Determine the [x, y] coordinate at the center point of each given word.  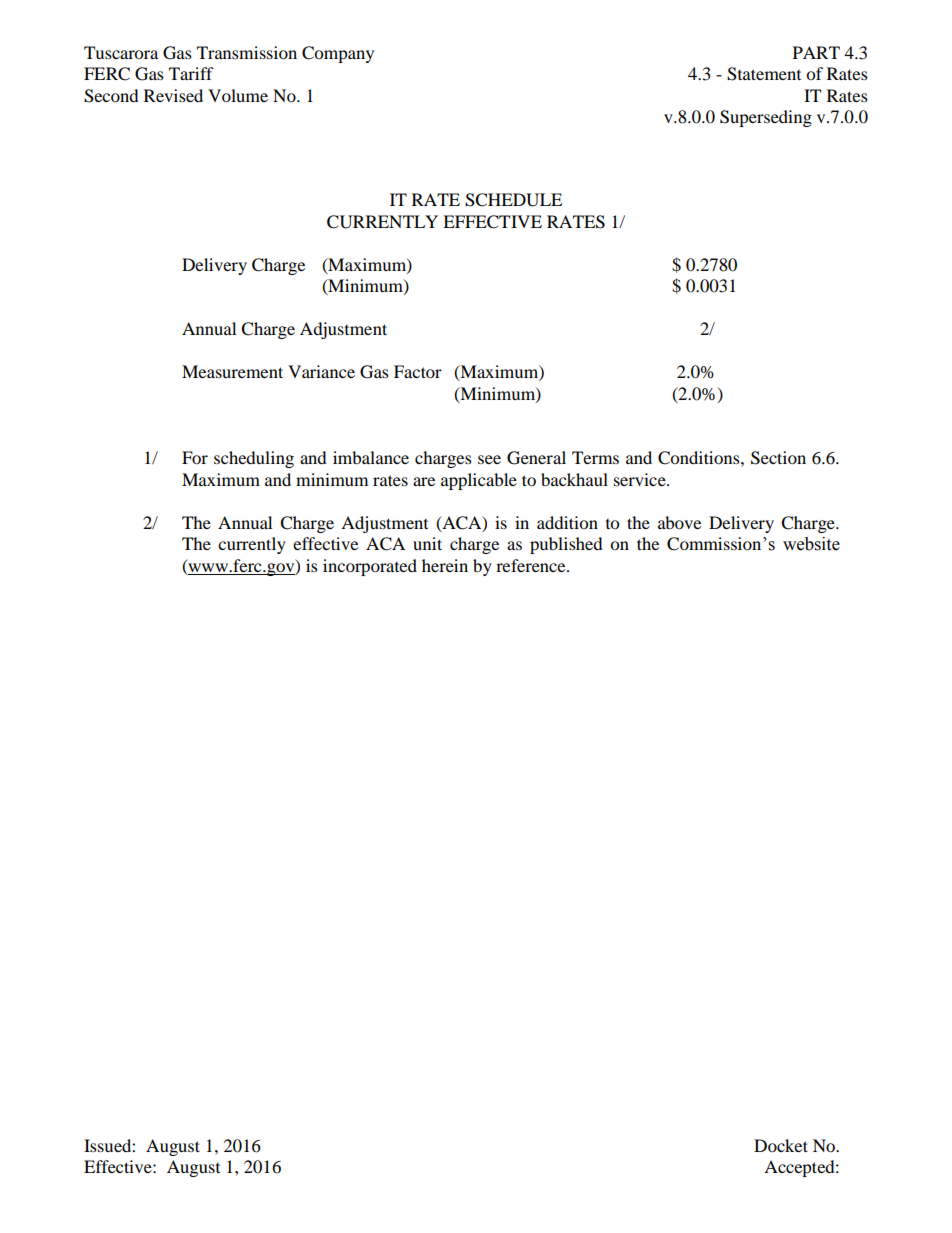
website [811, 544]
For [195, 457]
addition [567, 522]
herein [445, 565]
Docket [781, 1145]
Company [338, 54]
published [566, 545]
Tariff [191, 73]
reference [532, 565]
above [679, 522]
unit [427, 543]
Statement [764, 74]
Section [778, 458]
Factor [418, 371]
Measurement [232, 371]
